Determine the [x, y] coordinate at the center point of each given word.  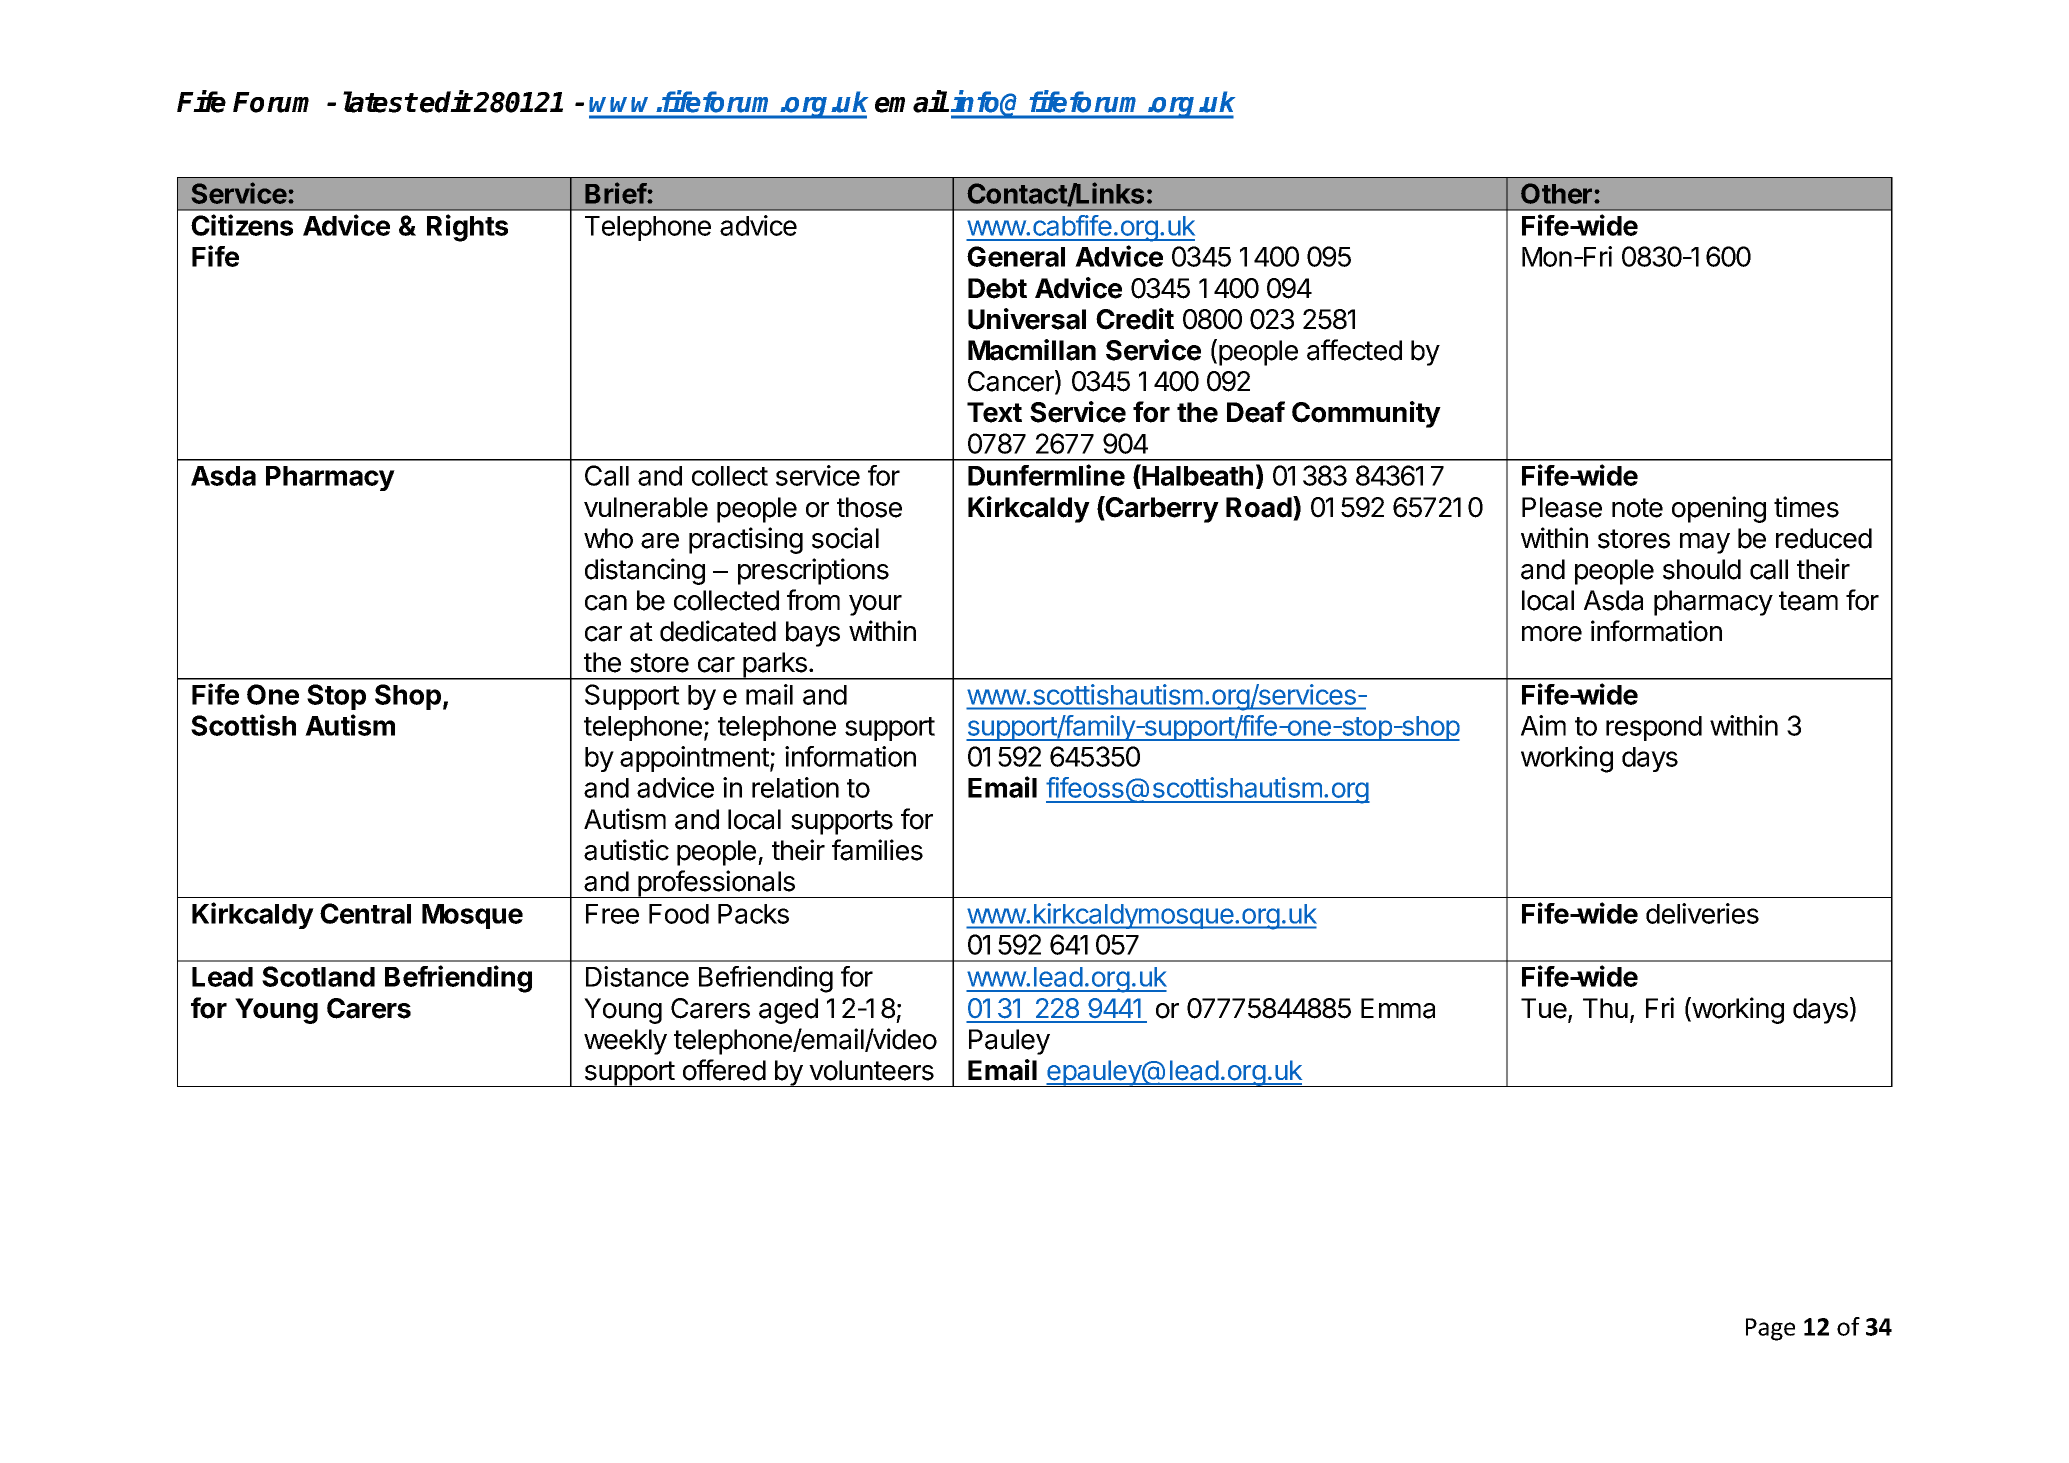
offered [724, 1070]
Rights [467, 228]
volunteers [871, 1070]
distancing [645, 571]
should [1702, 569]
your [875, 605]
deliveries [1702, 913]
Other [1558, 193]
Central [365, 913]
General [1016, 256]
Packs [753, 914]
